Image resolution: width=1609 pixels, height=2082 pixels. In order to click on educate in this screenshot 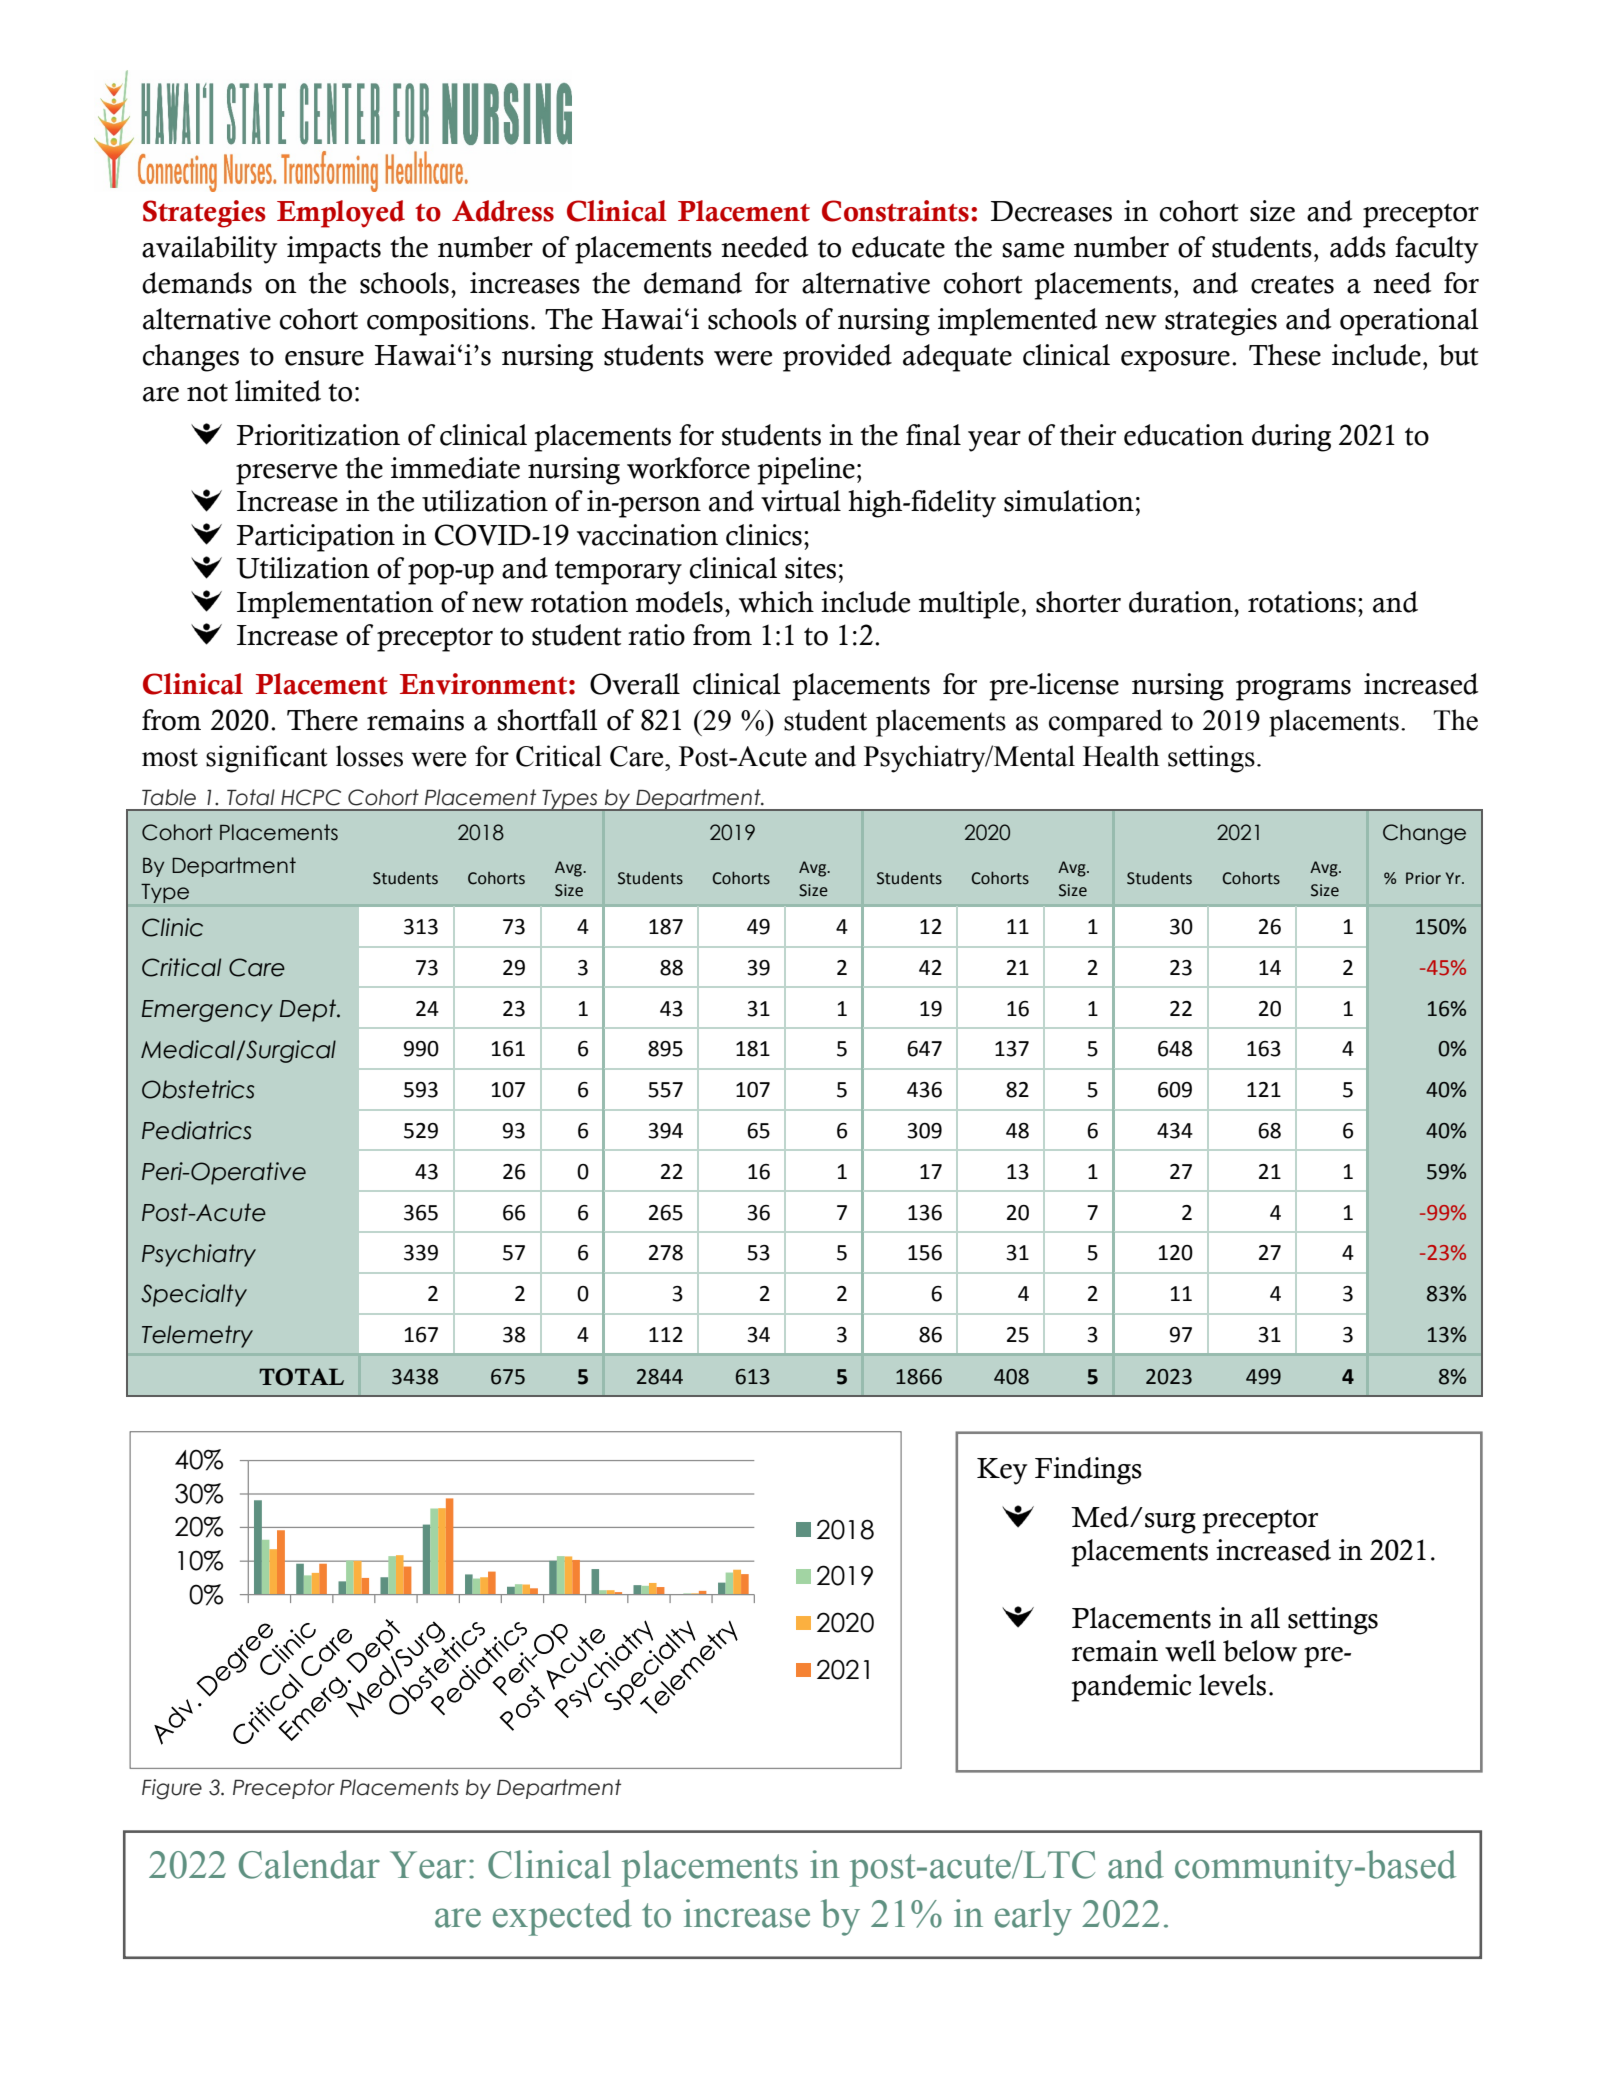, I will do `click(898, 247)`.
